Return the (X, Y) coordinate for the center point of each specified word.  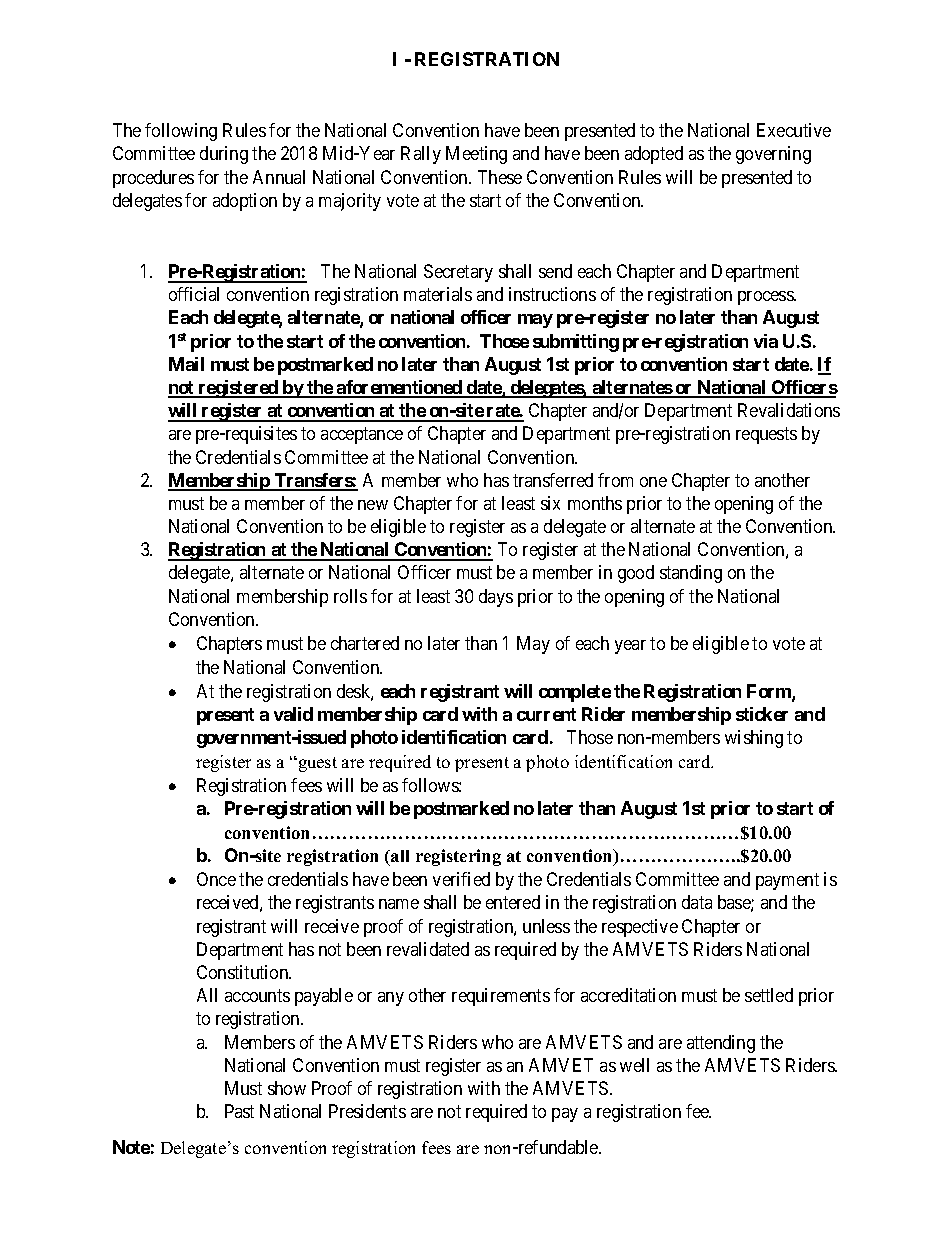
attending (721, 1044)
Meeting (476, 155)
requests (766, 435)
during (224, 155)
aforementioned (399, 388)
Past (239, 1111)
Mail (186, 364)
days (496, 598)
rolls (350, 596)
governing (773, 155)
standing (691, 574)
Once (216, 879)
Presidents (367, 1111)
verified (461, 879)
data (697, 902)
